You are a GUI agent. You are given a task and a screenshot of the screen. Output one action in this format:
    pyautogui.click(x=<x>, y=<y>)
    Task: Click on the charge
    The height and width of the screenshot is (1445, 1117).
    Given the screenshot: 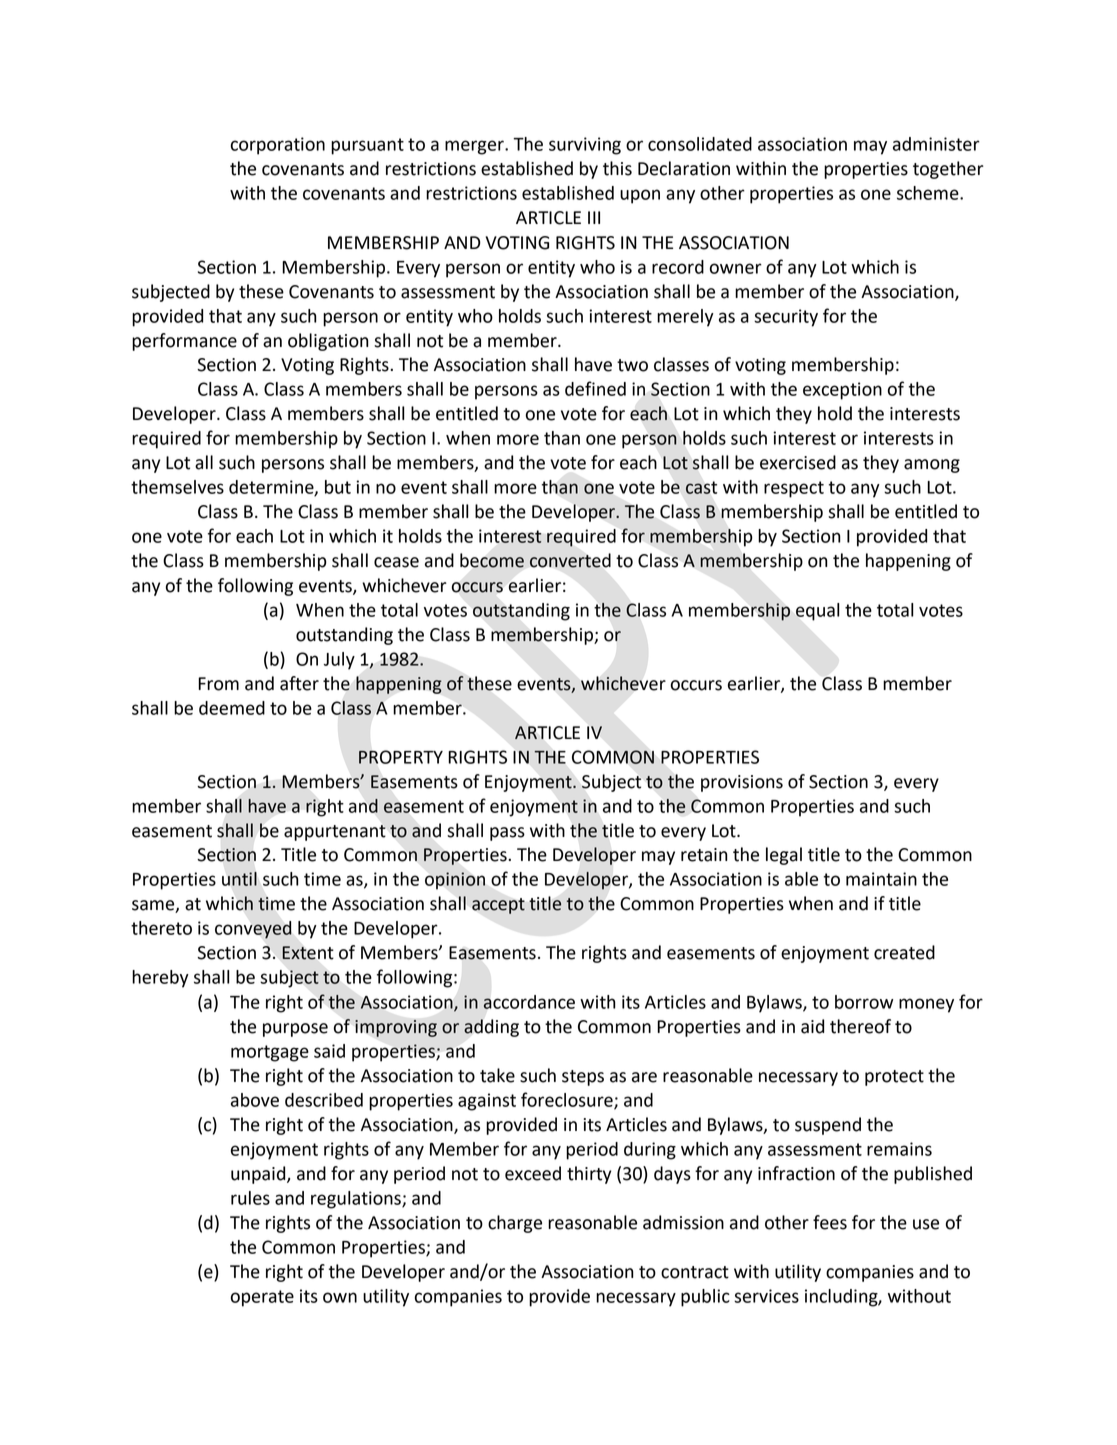 What is the action you would take?
    pyautogui.click(x=515, y=1224)
